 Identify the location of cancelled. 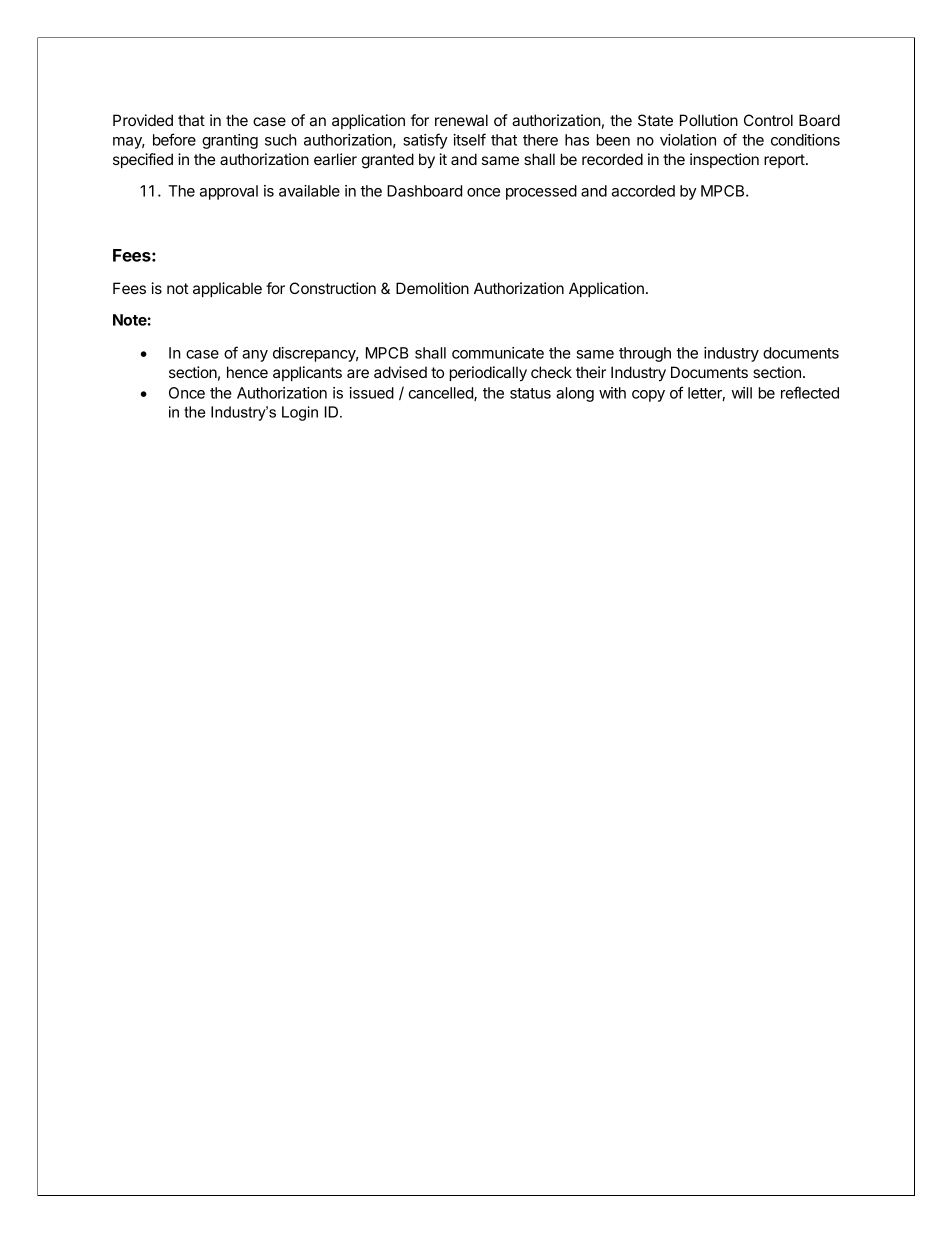
(442, 394).
